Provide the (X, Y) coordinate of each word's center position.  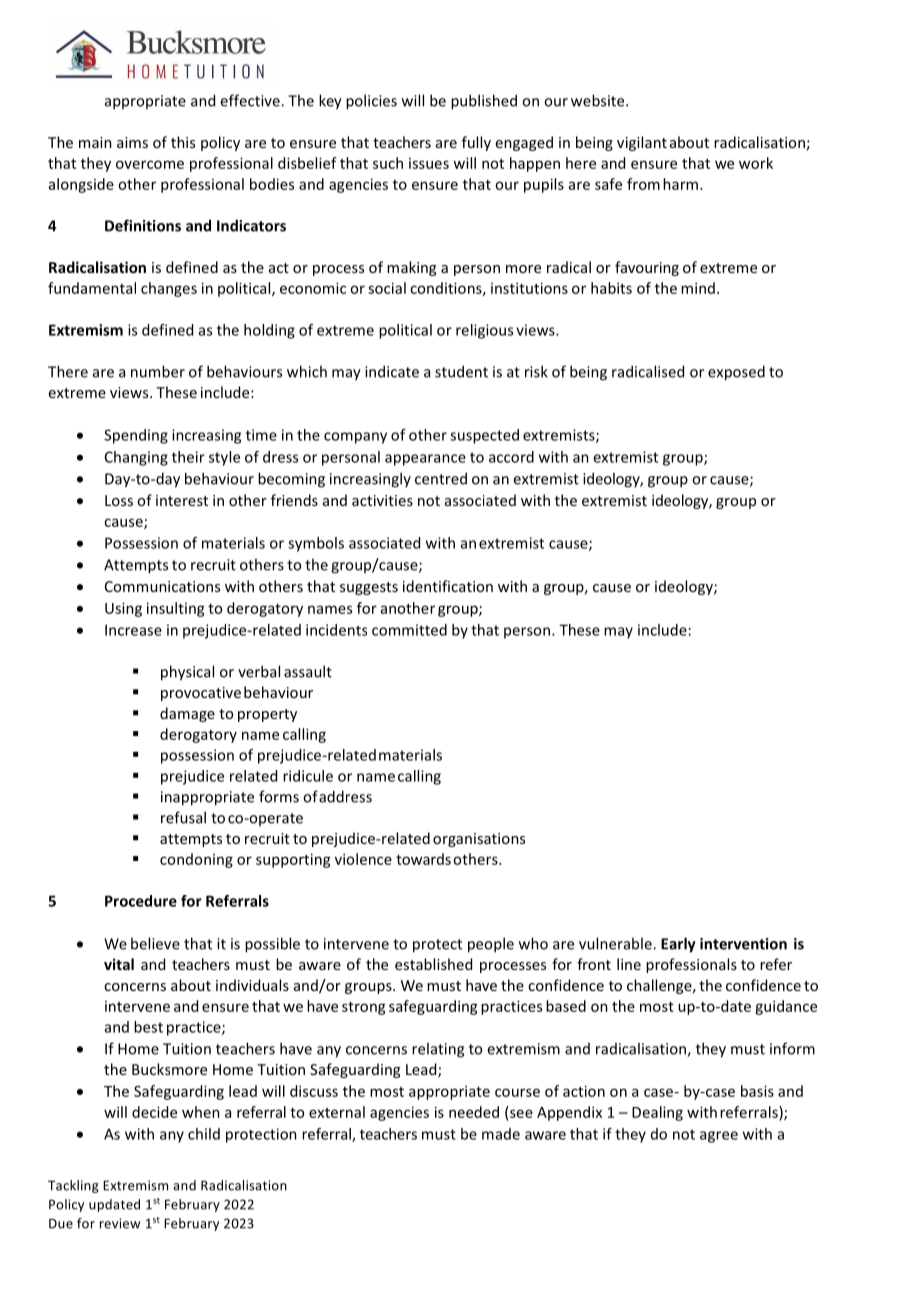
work (756, 163)
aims (132, 142)
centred (441, 478)
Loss (119, 500)
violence (363, 859)
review (120, 1223)
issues (429, 163)
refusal (183, 817)
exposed (736, 373)
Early (678, 945)
